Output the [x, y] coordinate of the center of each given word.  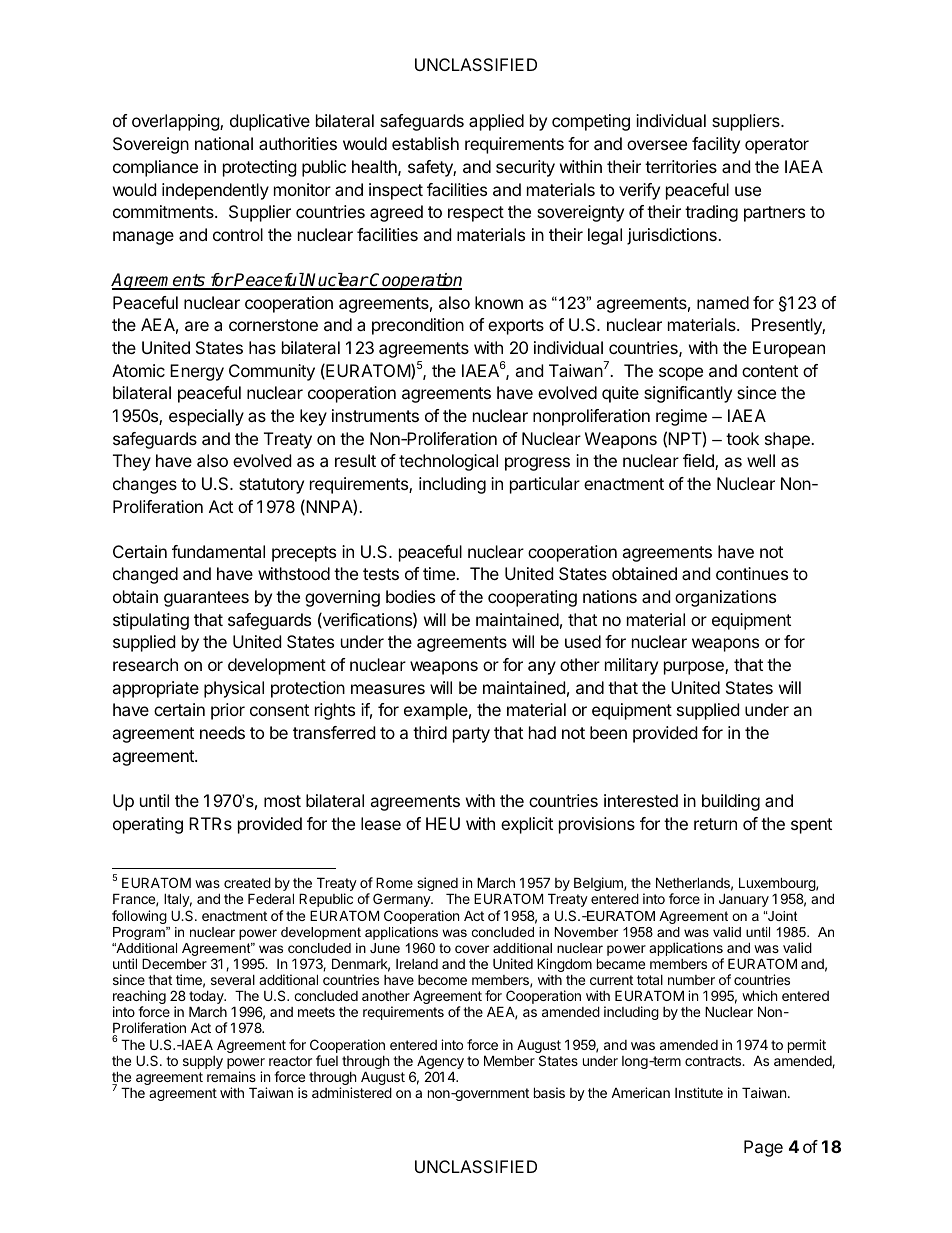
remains [231, 1076]
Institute [699, 1092]
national [224, 143]
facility [716, 145]
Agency [440, 1063]
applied [496, 122]
